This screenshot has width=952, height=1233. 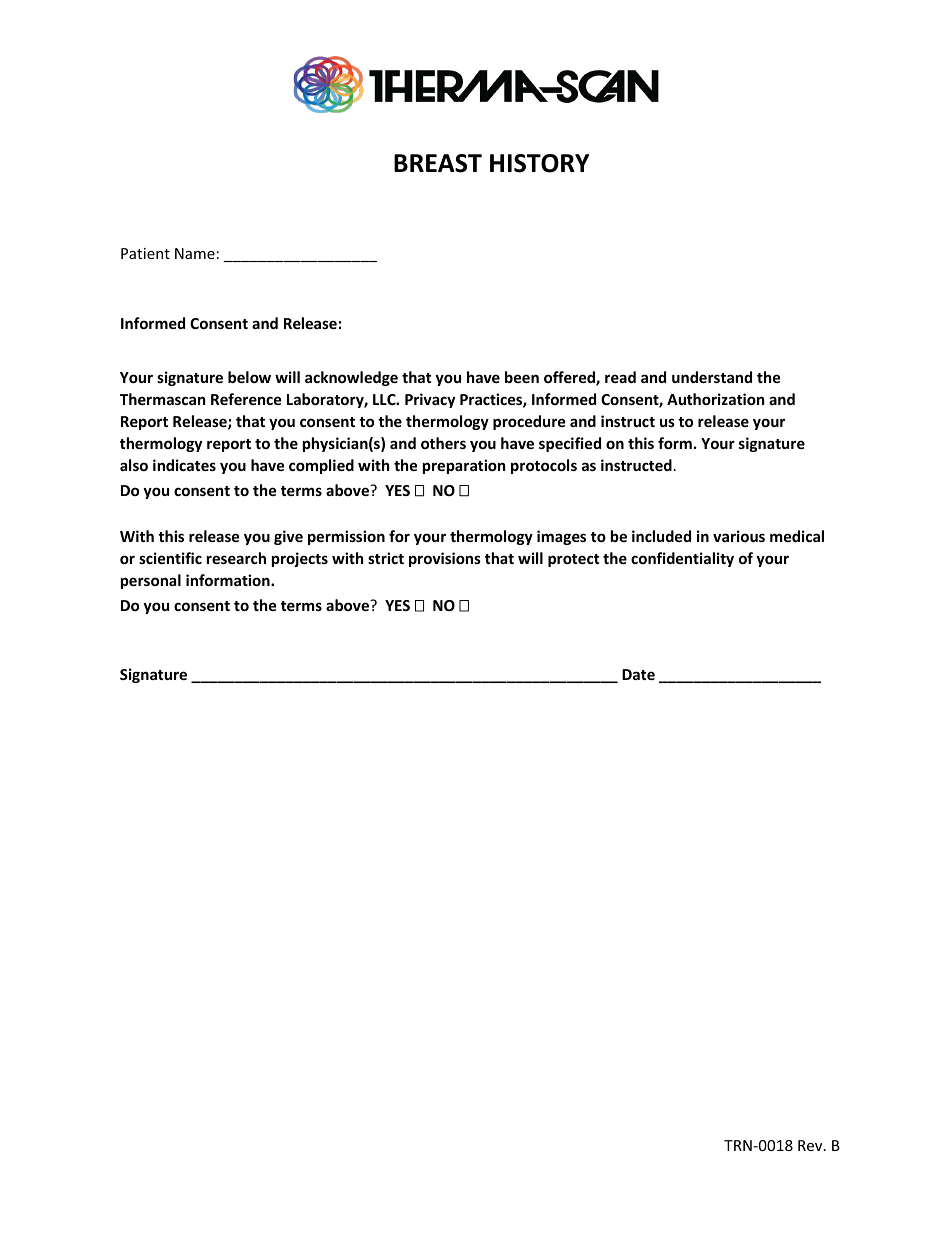 I want to click on provisions, so click(x=445, y=559).
